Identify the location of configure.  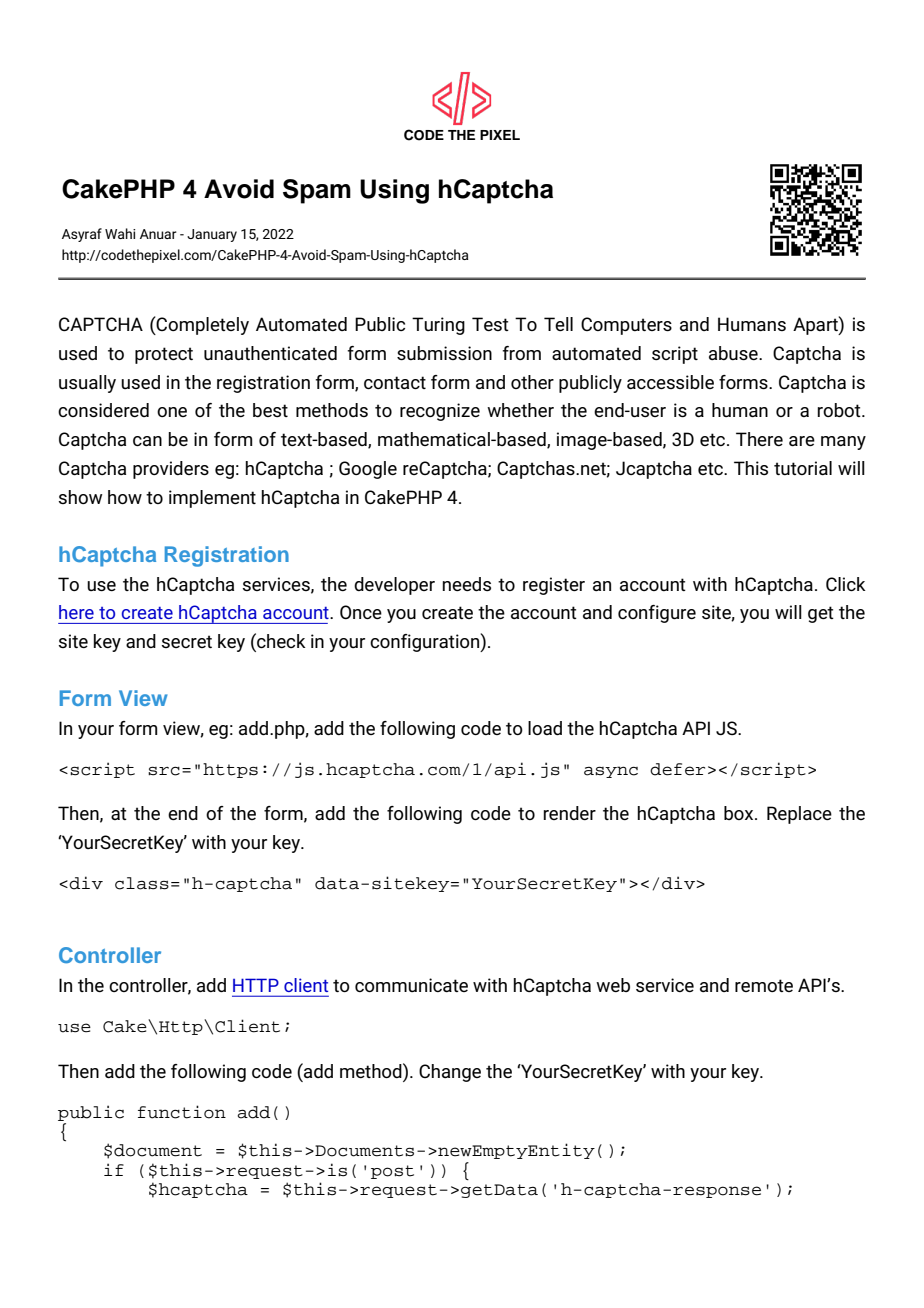
(657, 614).
